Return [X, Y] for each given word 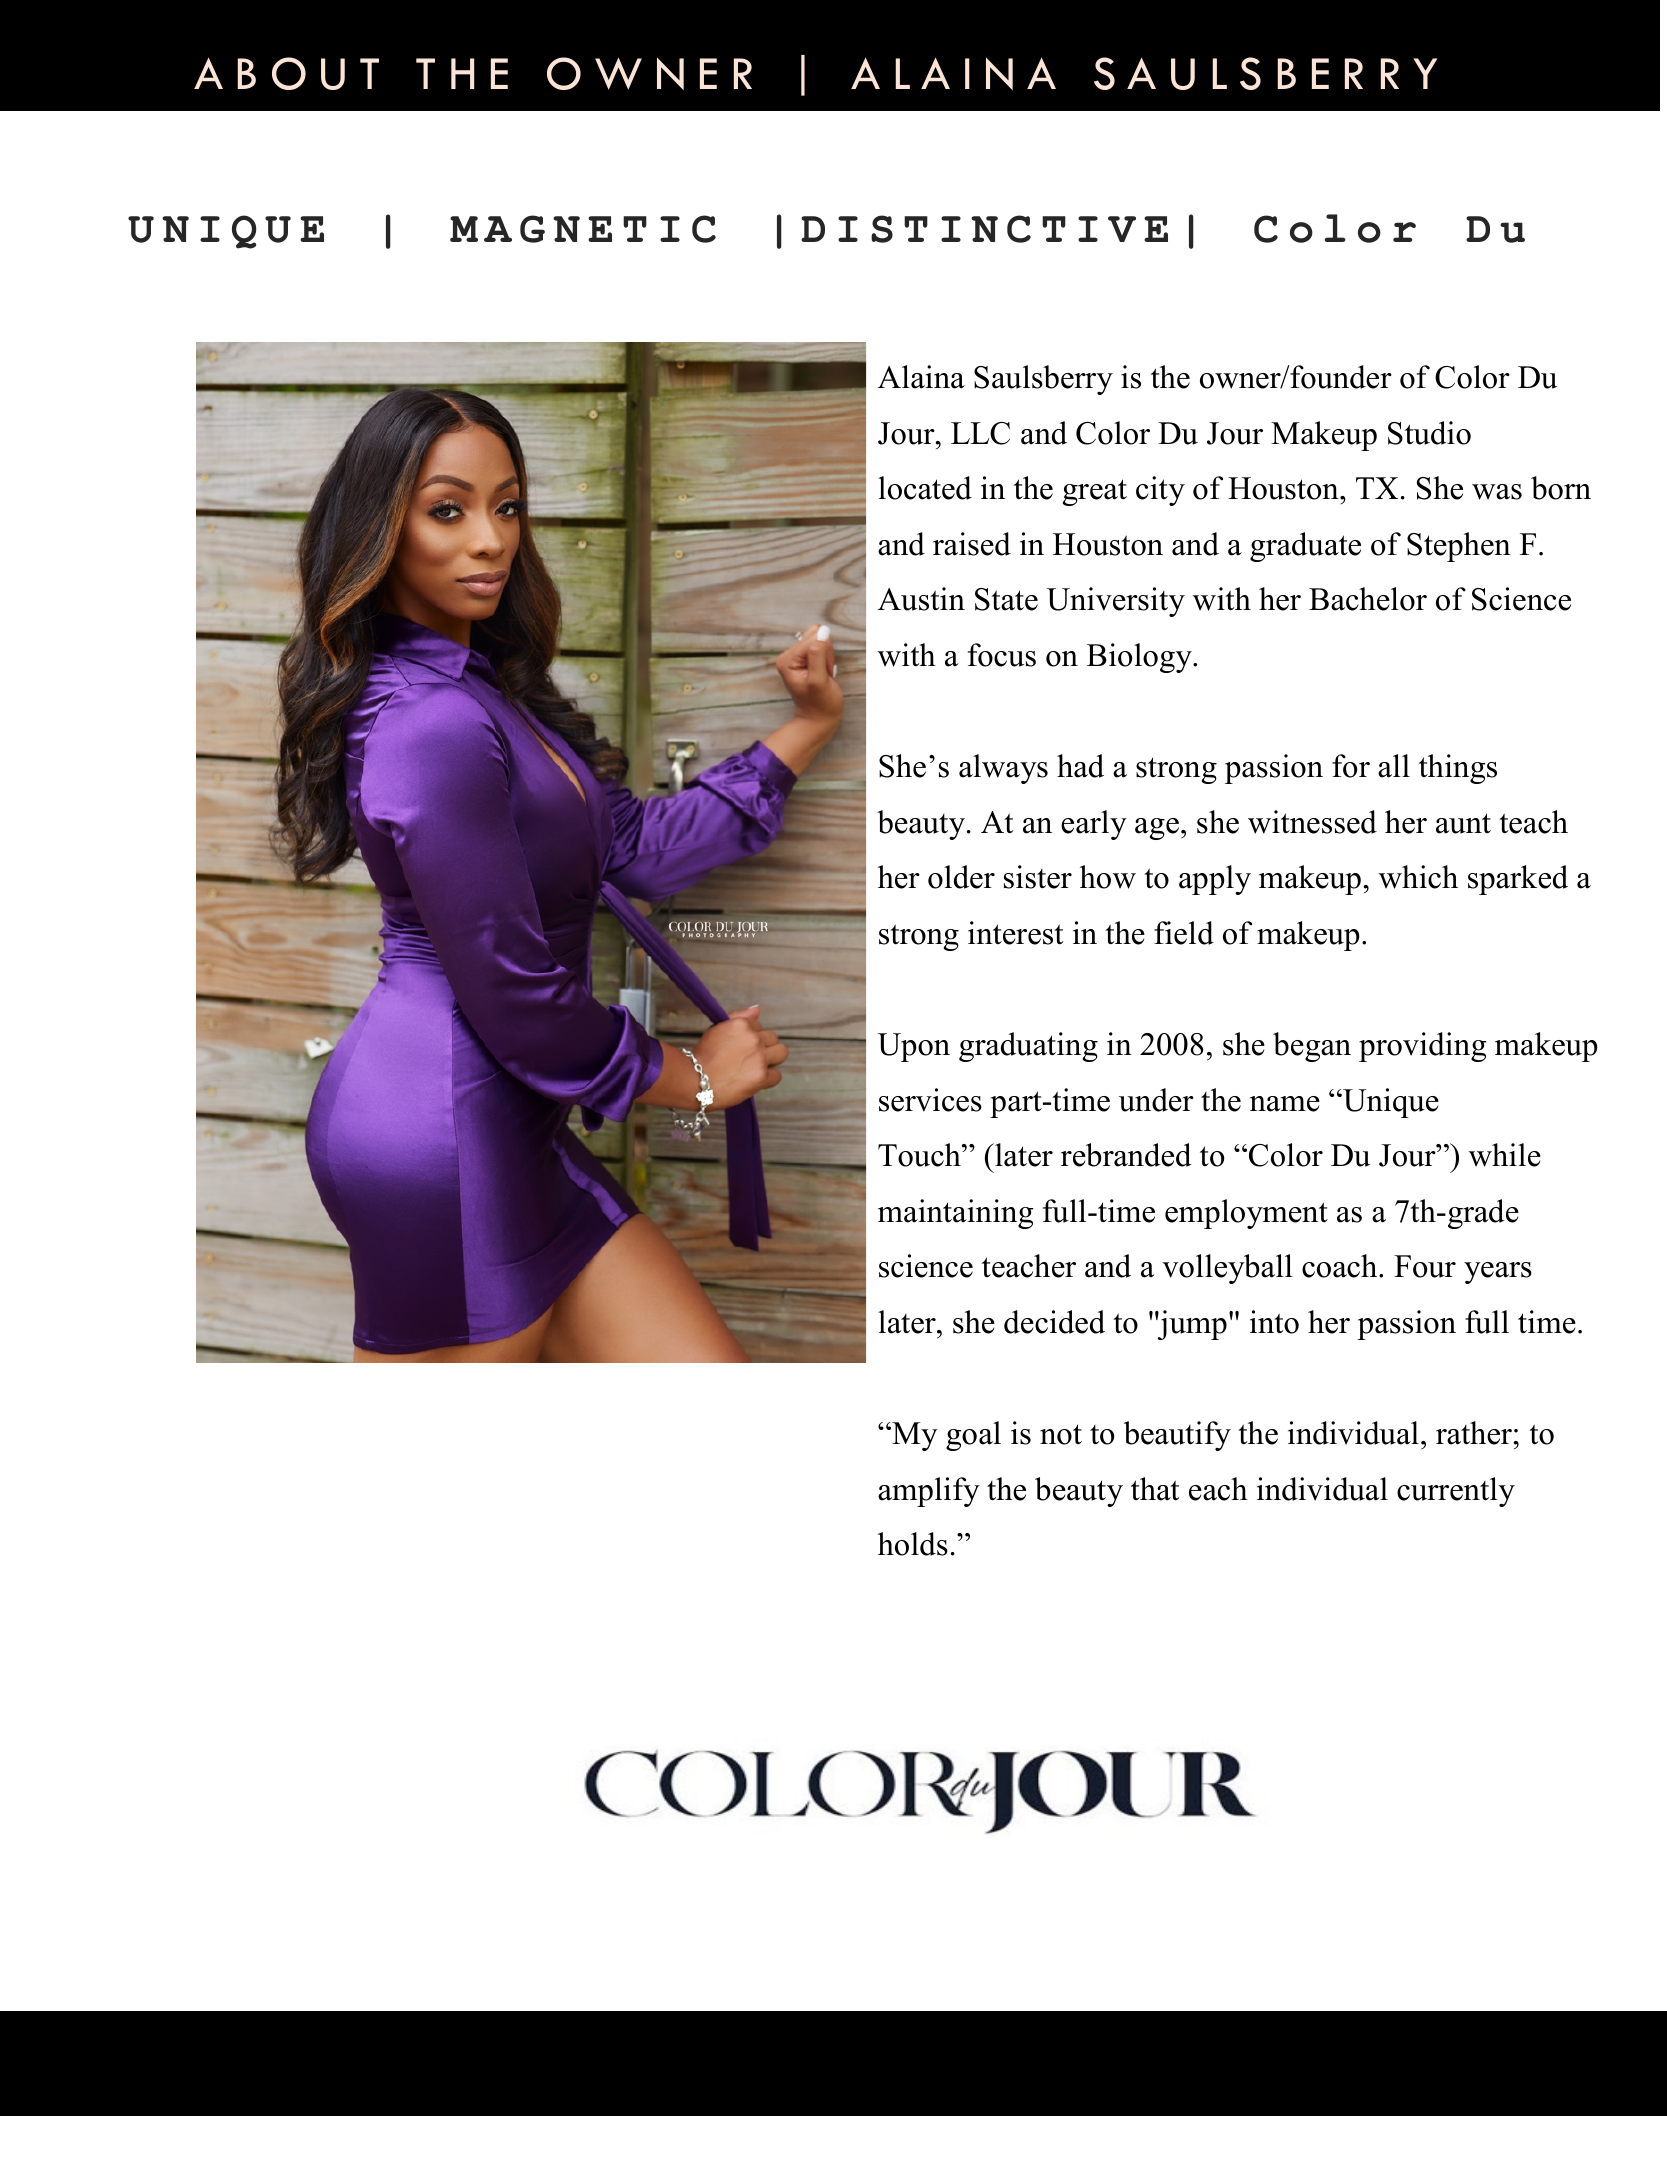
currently [1456, 1492]
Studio [1429, 433]
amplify [929, 1492]
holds [913, 1544]
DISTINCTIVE [984, 229]
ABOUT [286, 73]
